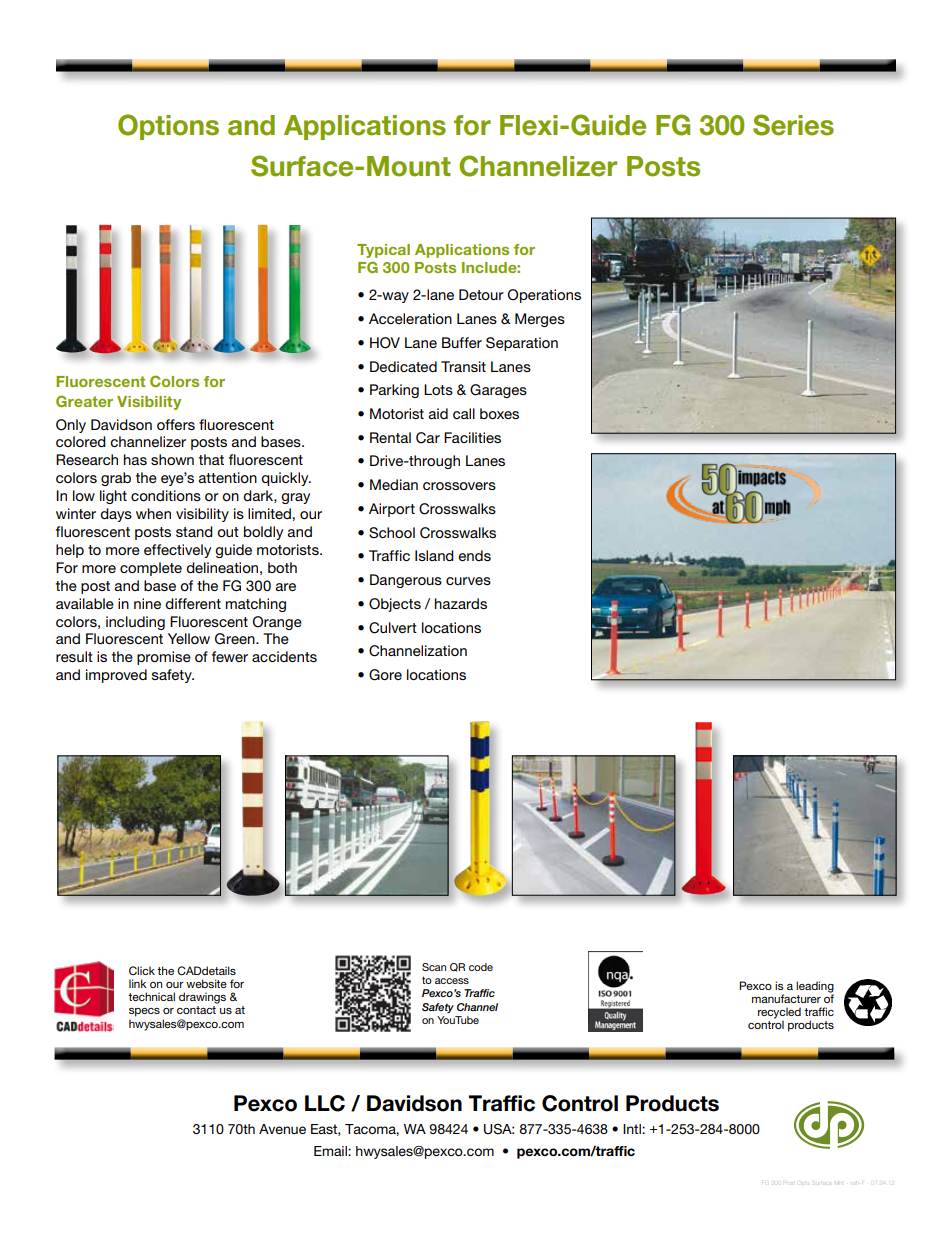 This screenshot has width=952, height=1233. I want to click on Series, so click(793, 125).
